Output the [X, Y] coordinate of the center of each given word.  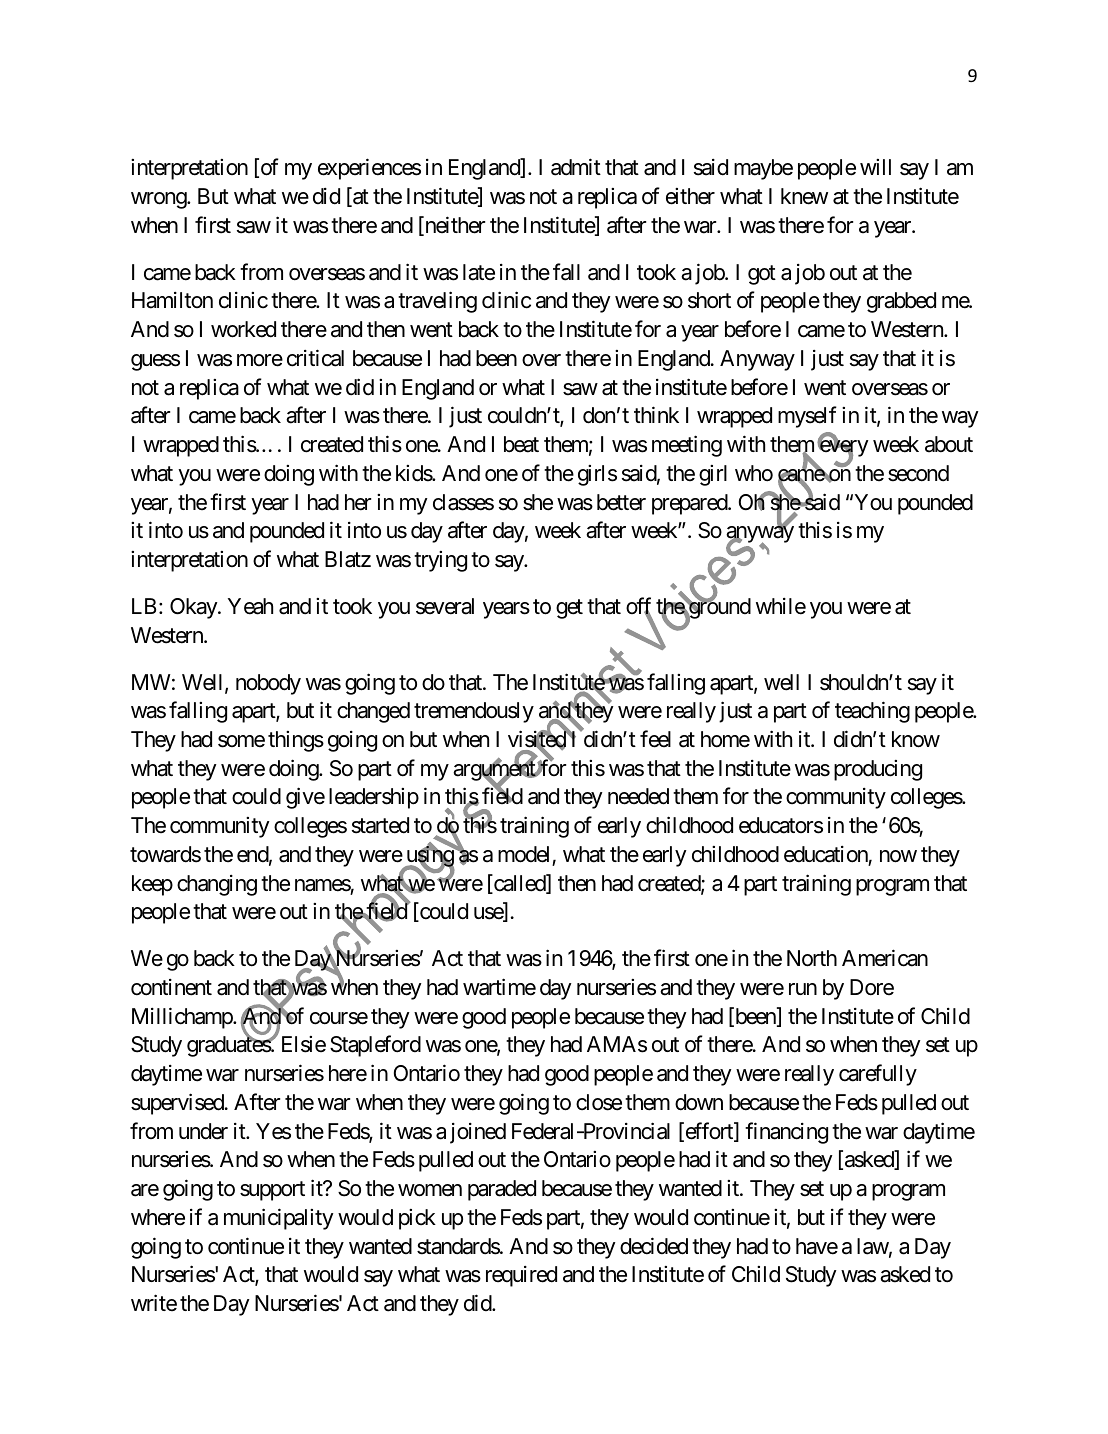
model [523, 854]
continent [171, 987]
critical [315, 358]
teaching [872, 712]
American [885, 958]
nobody [268, 684]
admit [576, 167]
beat [521, 444]
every [843, 450]
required [521, 1276]
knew [804, 196]
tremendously [474, 712]
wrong [159, 200]
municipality [279, 1219]
